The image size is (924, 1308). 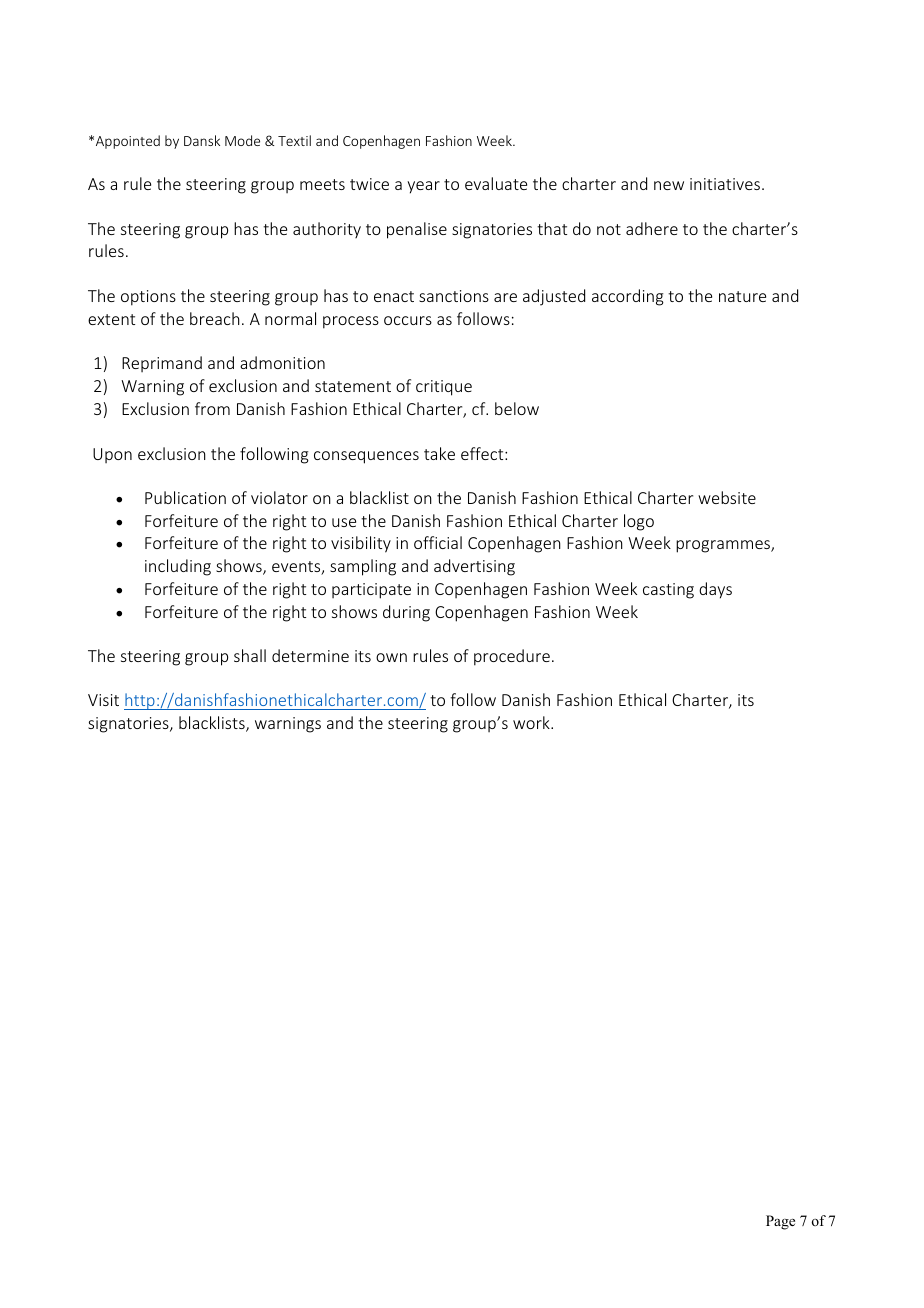 What do you see at coordinates (727, 497) in the screenshot?
I see `website` at bounding box center [727, 497].
